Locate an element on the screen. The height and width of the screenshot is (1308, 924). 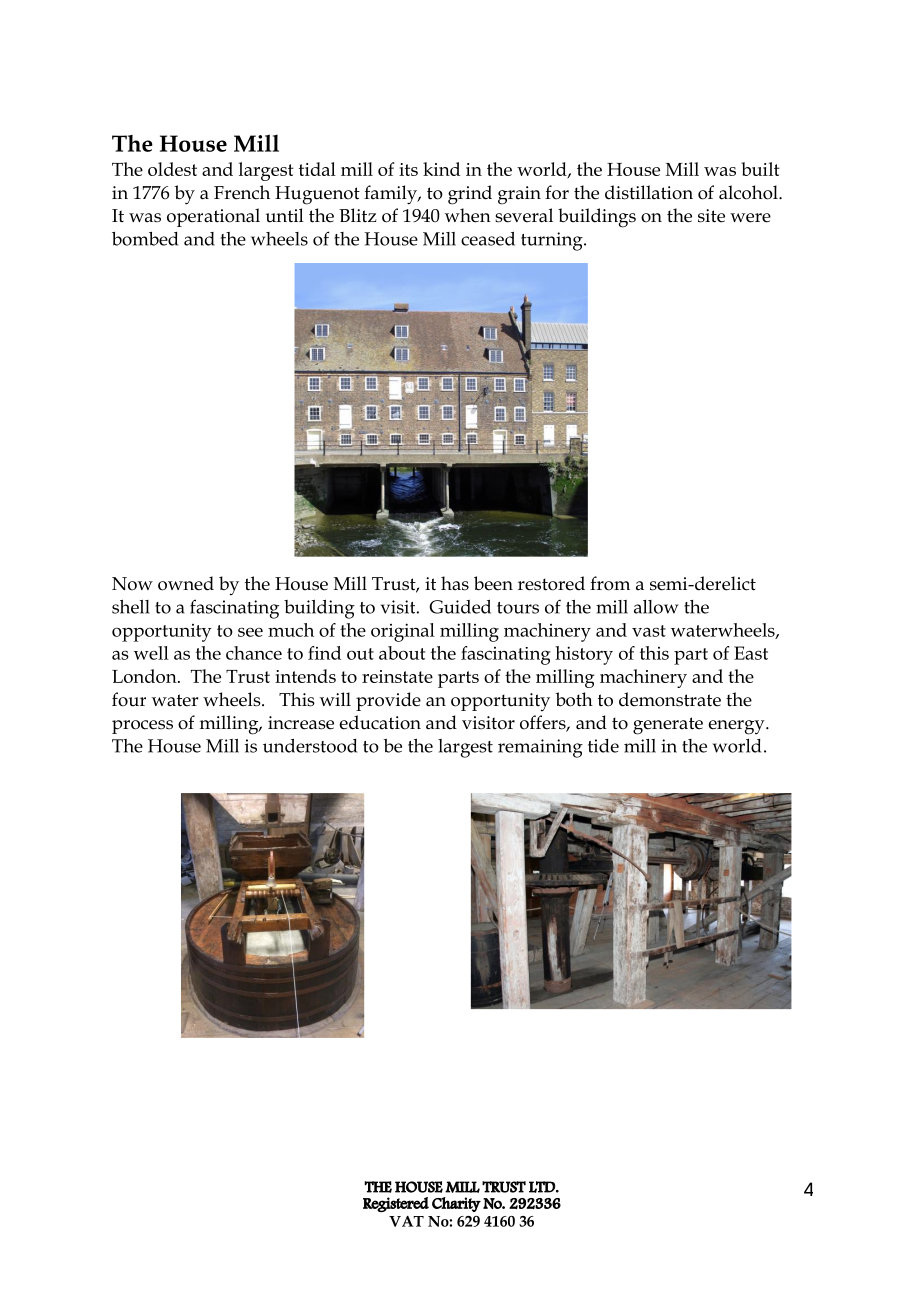
Registered is located at coordinates (396, 1204).
